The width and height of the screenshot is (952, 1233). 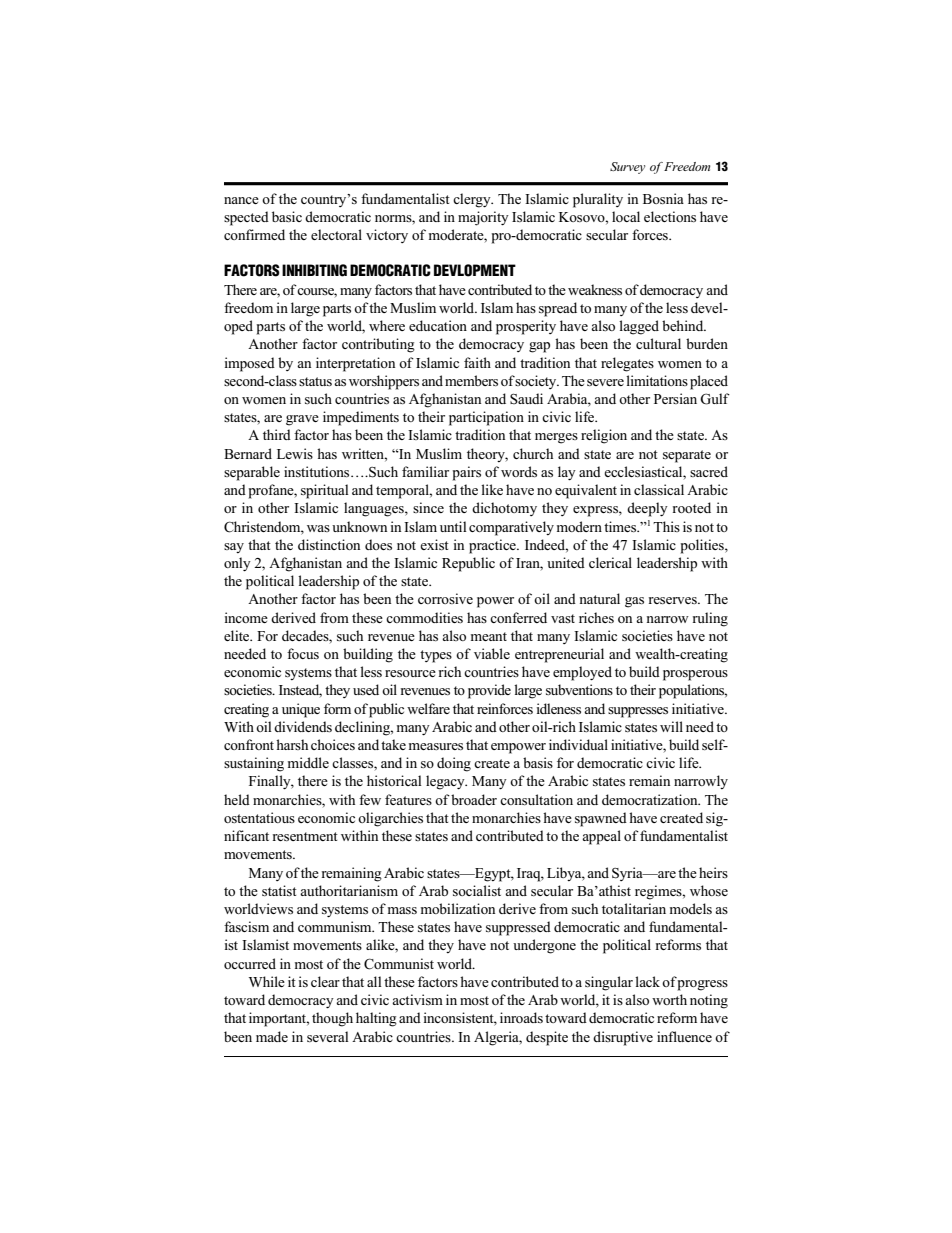 What do you see at coordinates (651, 799) in the screenshot?
I see `democratization` at bounding box center [651, 799].
